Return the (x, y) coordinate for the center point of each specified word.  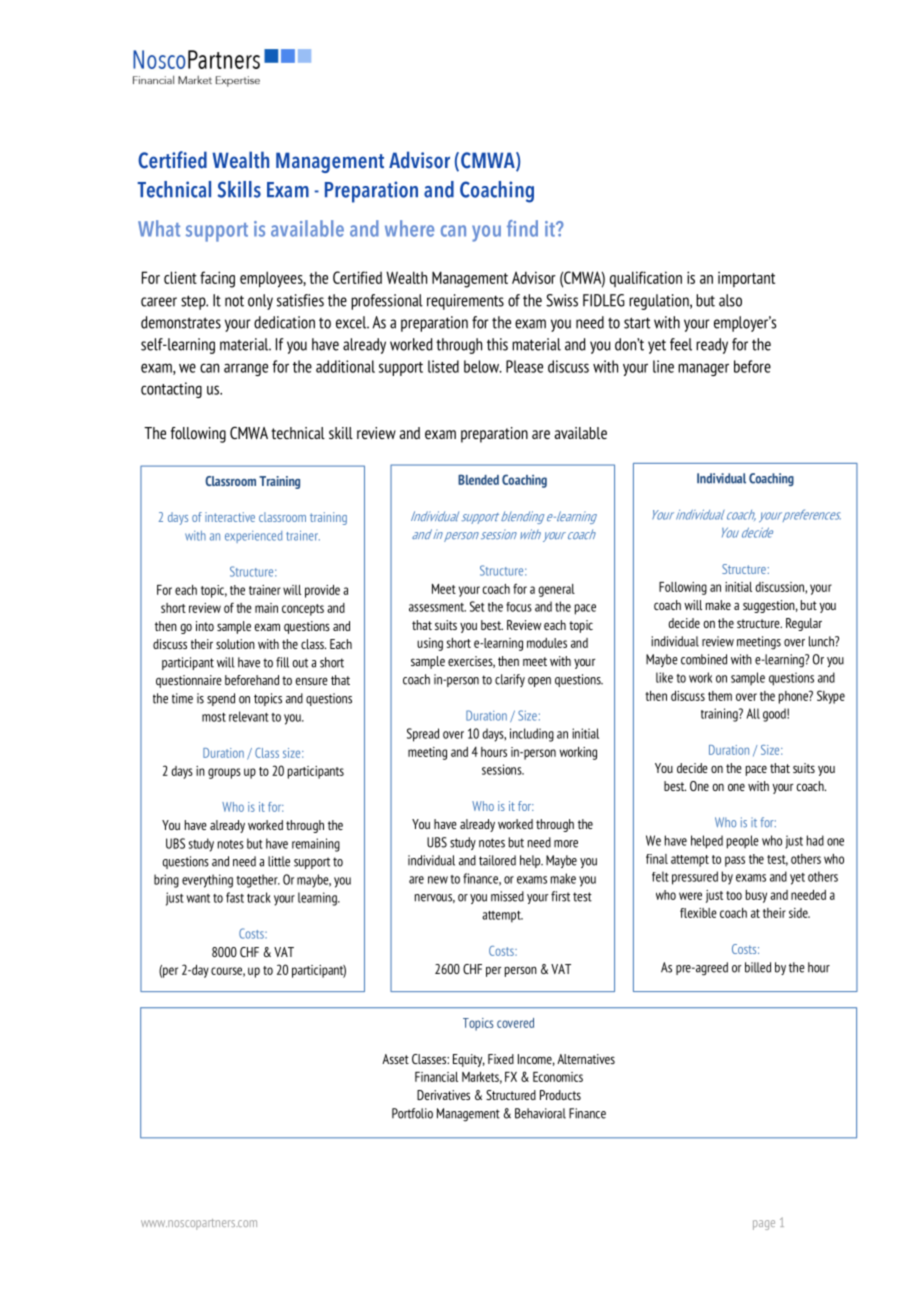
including (532, 735)
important (746, 279)
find (522, 228)
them (720, 696)
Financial (436, 1077)
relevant (249, 716)
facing (217, 279)
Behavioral (540, 1113)
